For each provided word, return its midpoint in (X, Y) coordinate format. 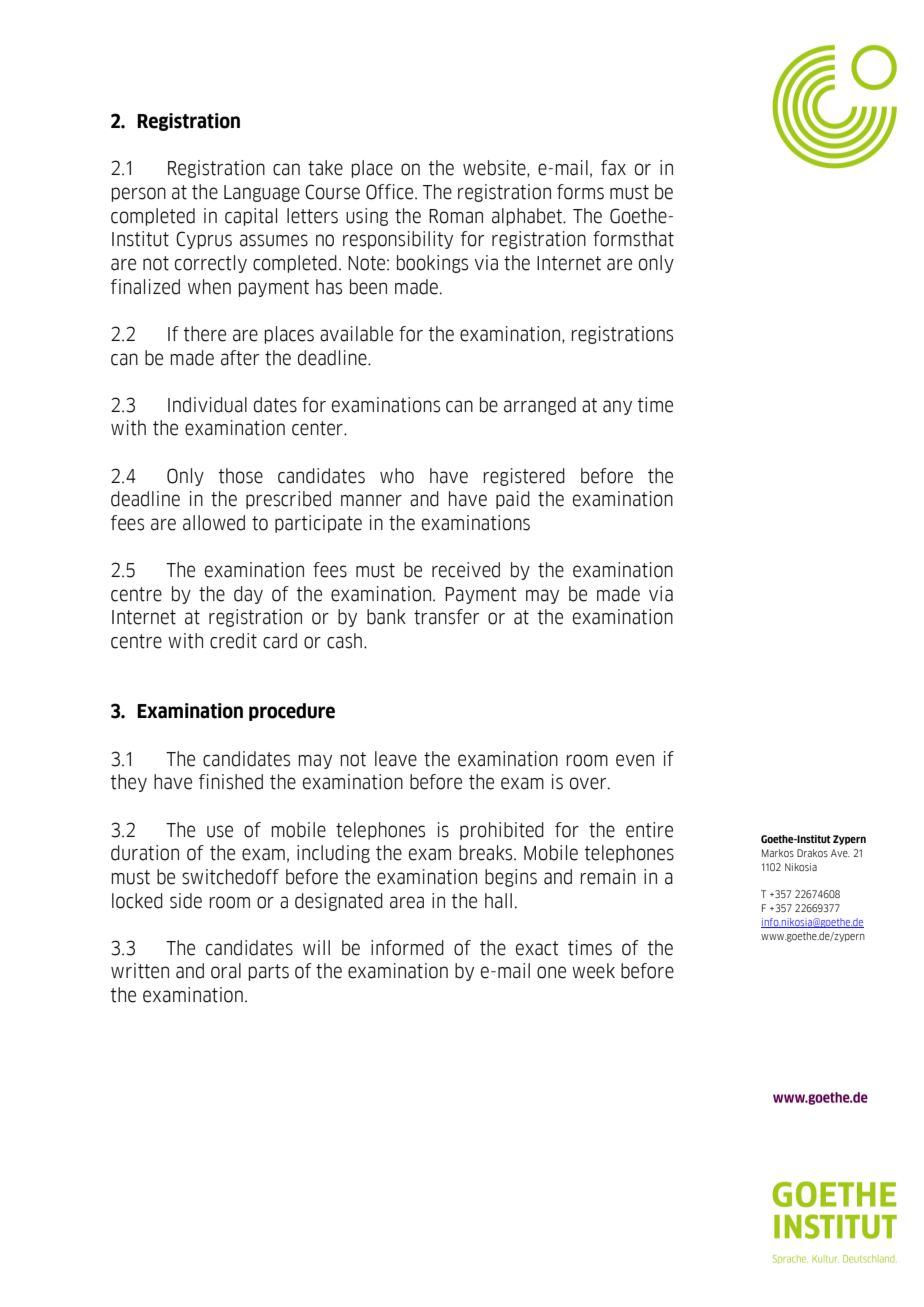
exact (537, 948)
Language (262, 193)
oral (226, 971)
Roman (456, 216)
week (593, 971)
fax (613, 168)
